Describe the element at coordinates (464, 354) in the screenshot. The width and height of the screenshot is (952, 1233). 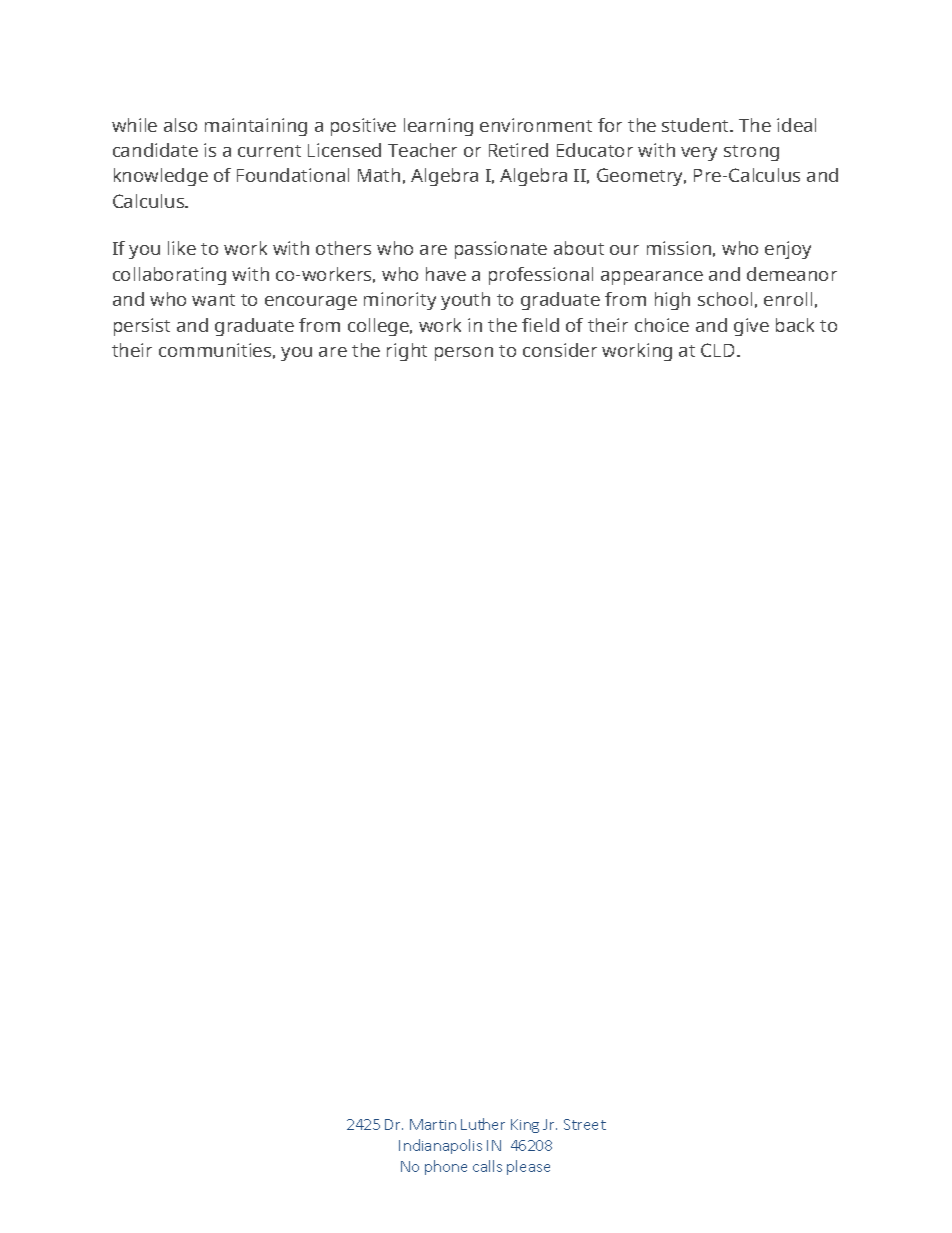
I see `person` at that location.
